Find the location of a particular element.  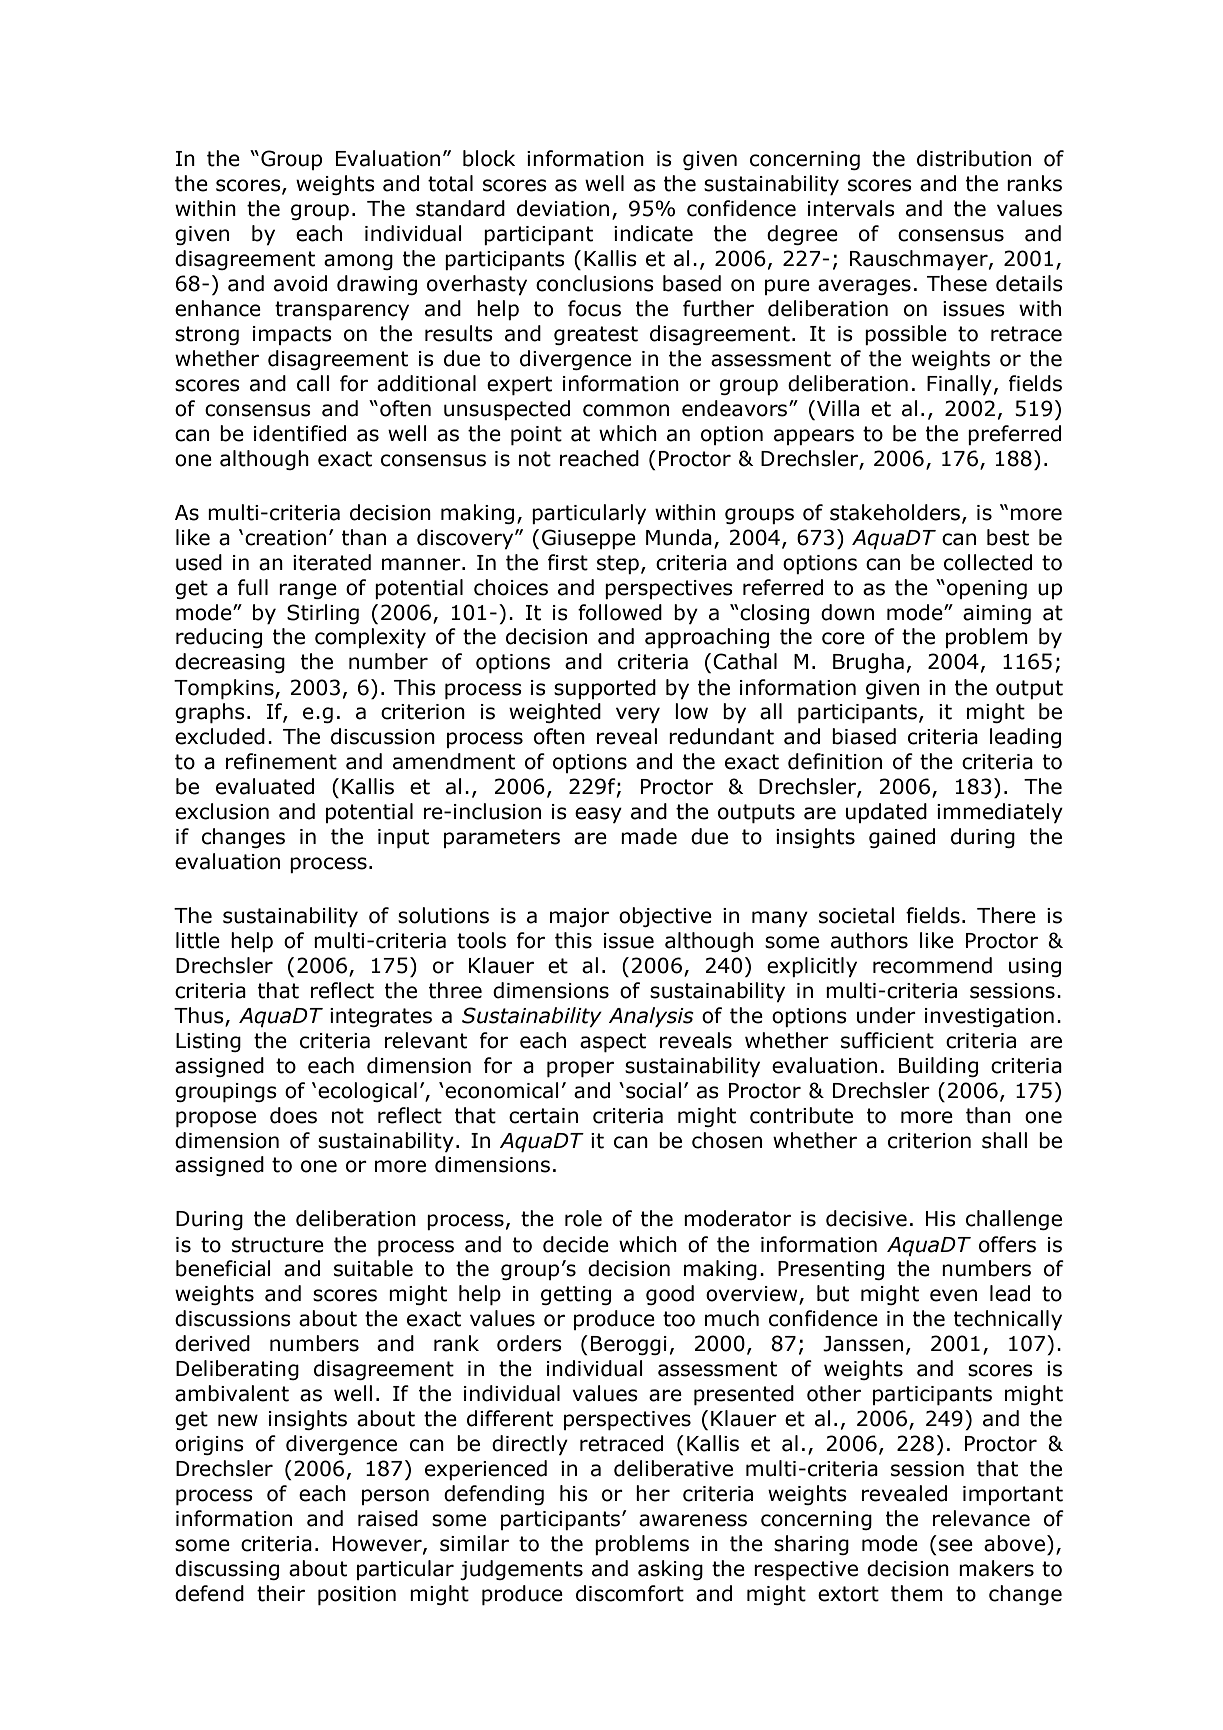

social is located at coordinates (653, 1090).
